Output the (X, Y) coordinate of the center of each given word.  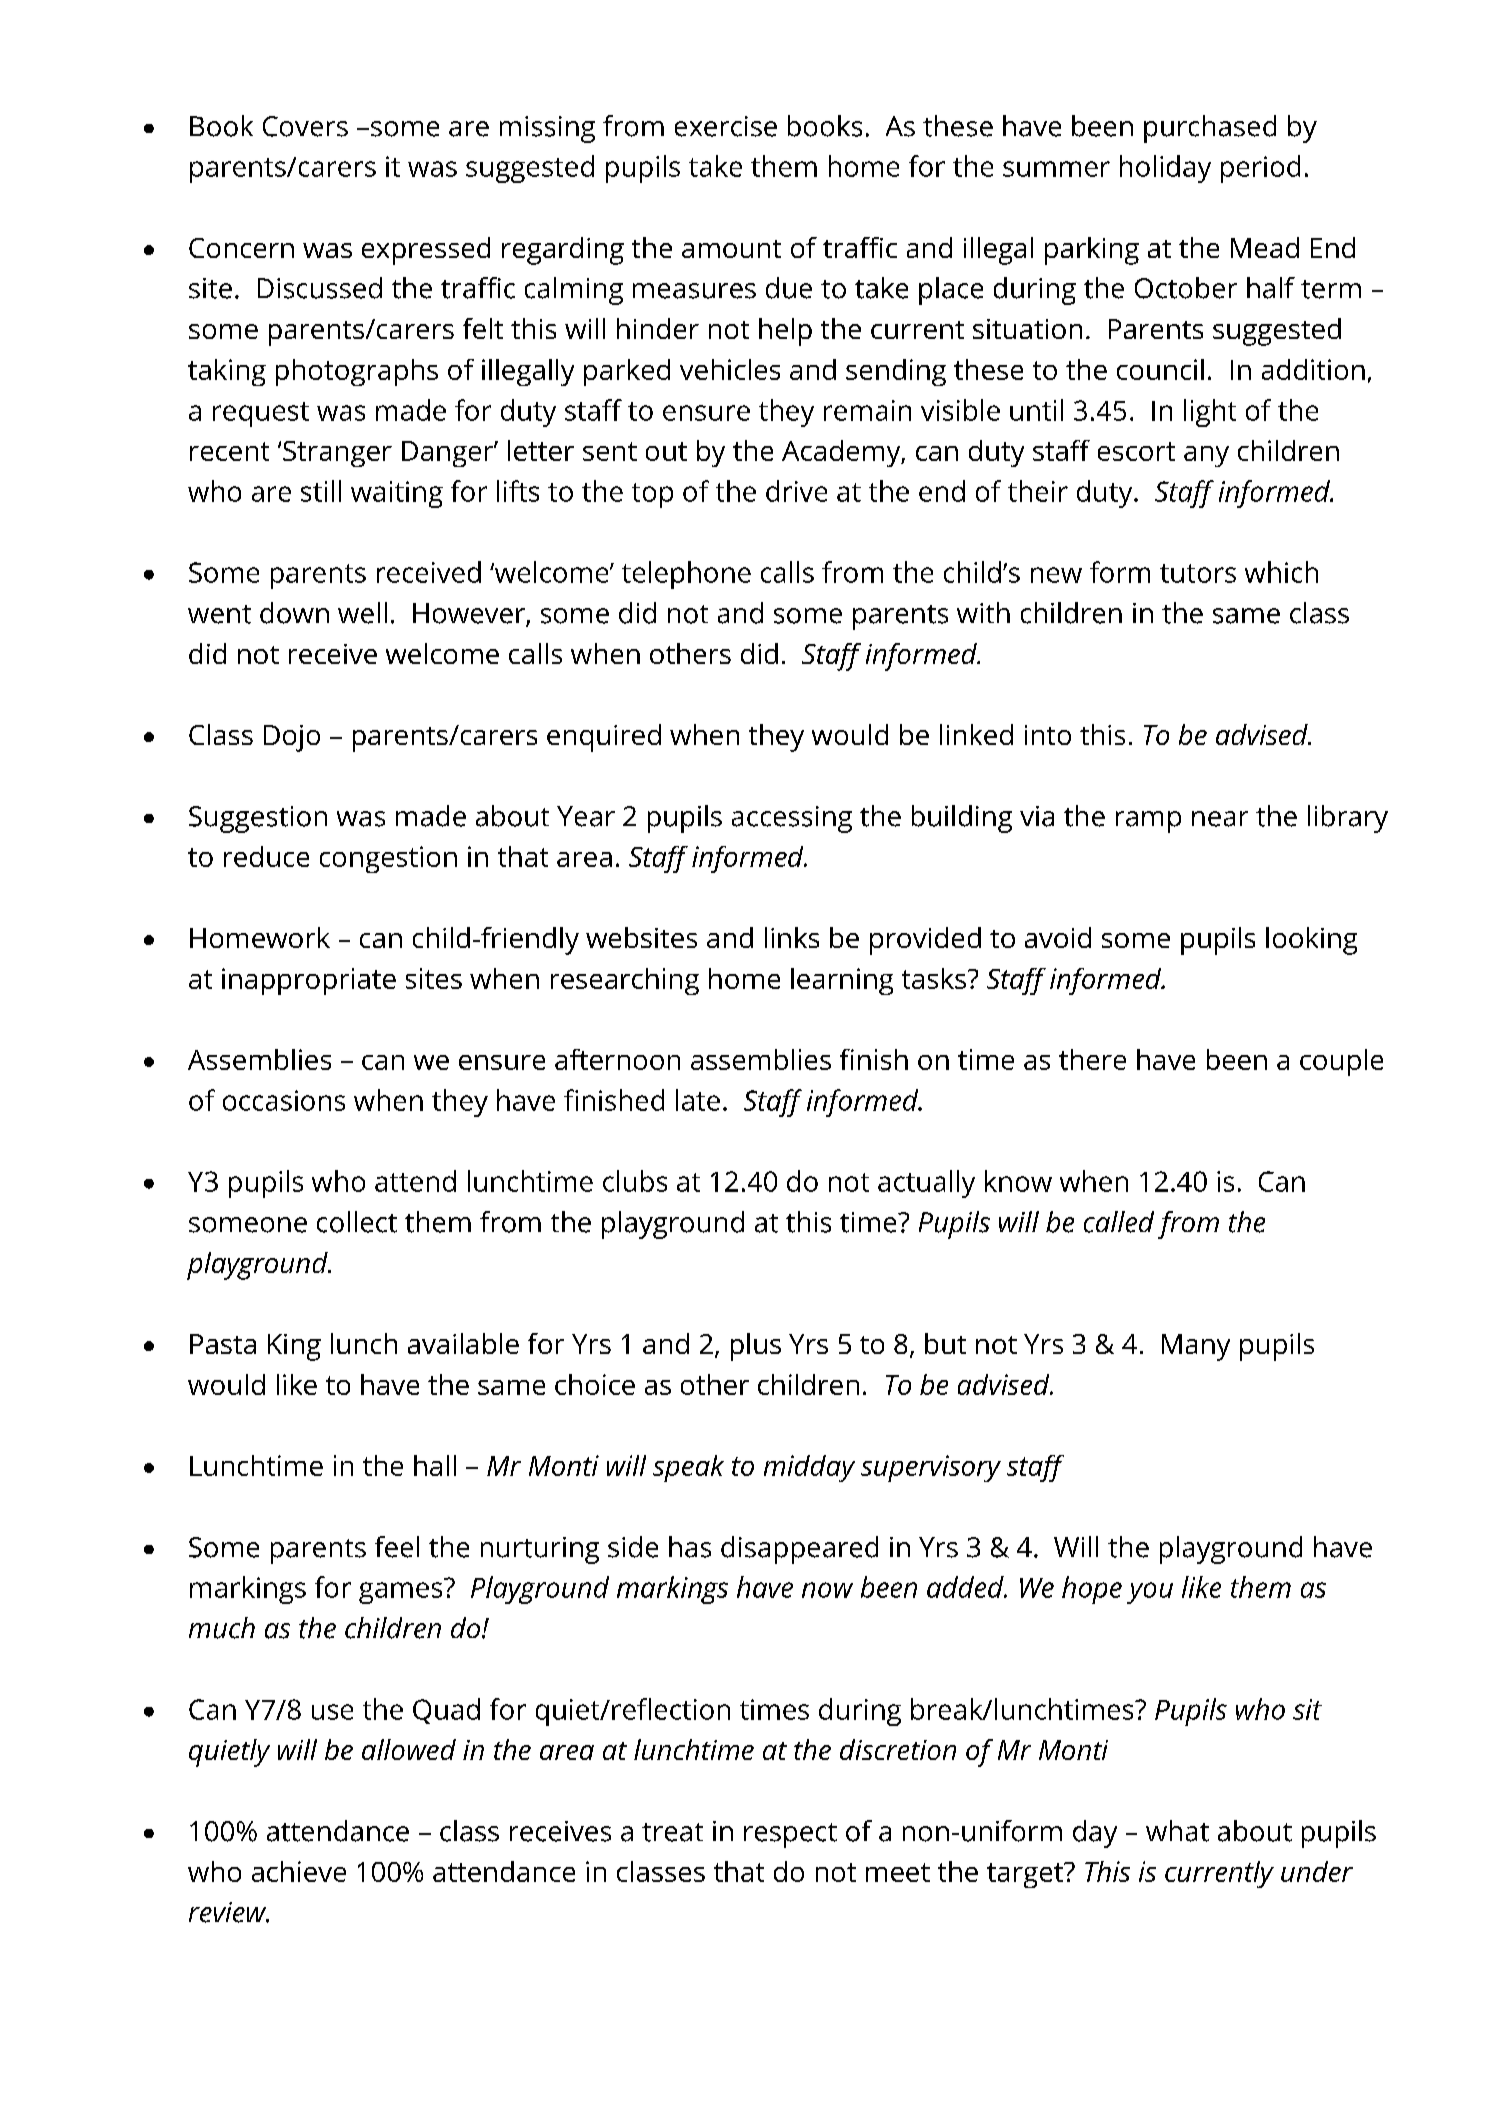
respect (790, 1835)
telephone (686, 575)
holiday (1165, 169)
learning (842, 981)
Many (1196, 1347)
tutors (1198, 573)
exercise (726, 126)
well (362, 613)
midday (809, 1468)
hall (435, 1465)
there (1092, 1059)
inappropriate (309, 981)
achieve (299, 1871)
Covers (305, 126)
